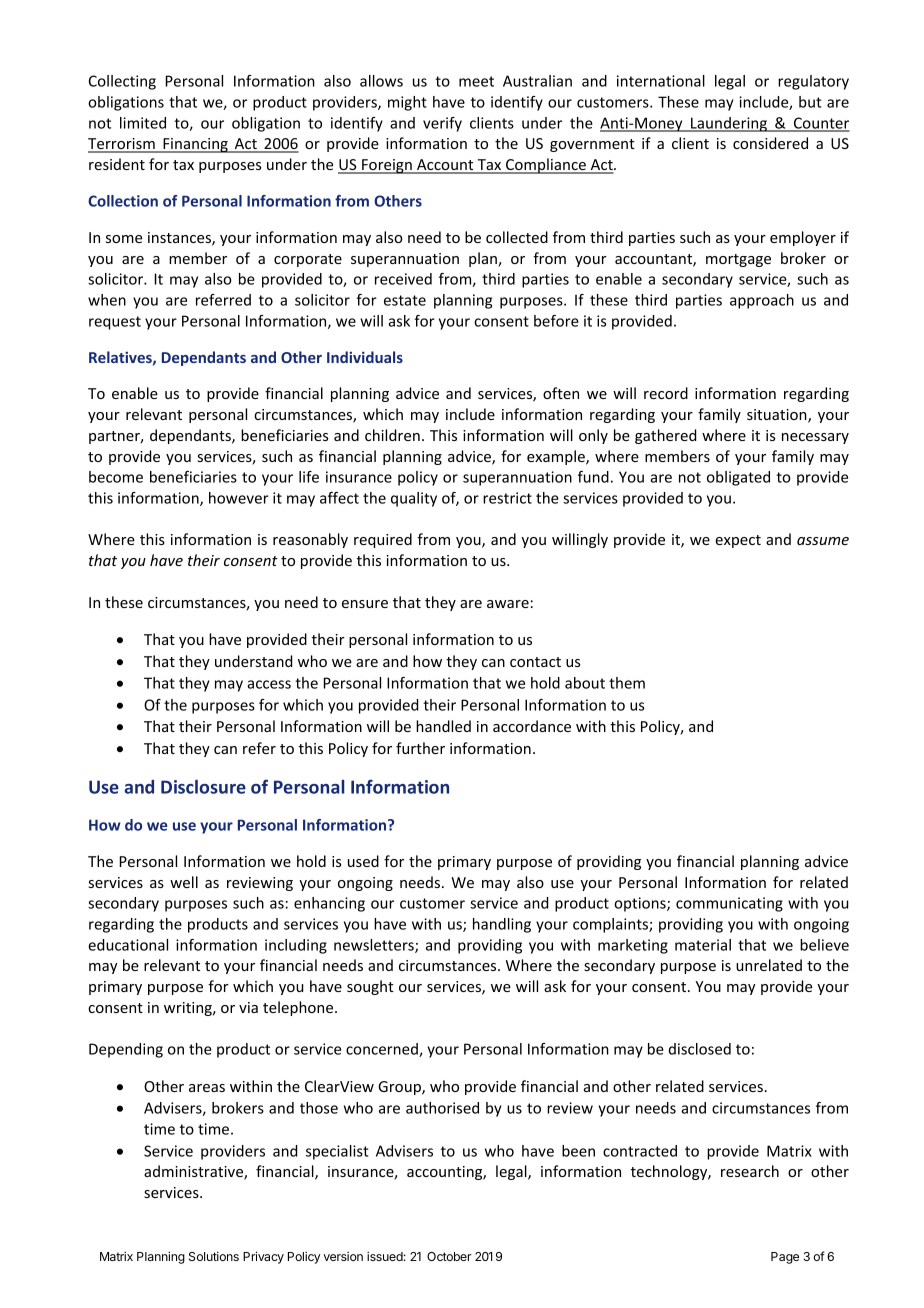  What do you see at coordinates (738, 478) in the screenshot?
I see `obligated` at bounding box center [738, 478].
